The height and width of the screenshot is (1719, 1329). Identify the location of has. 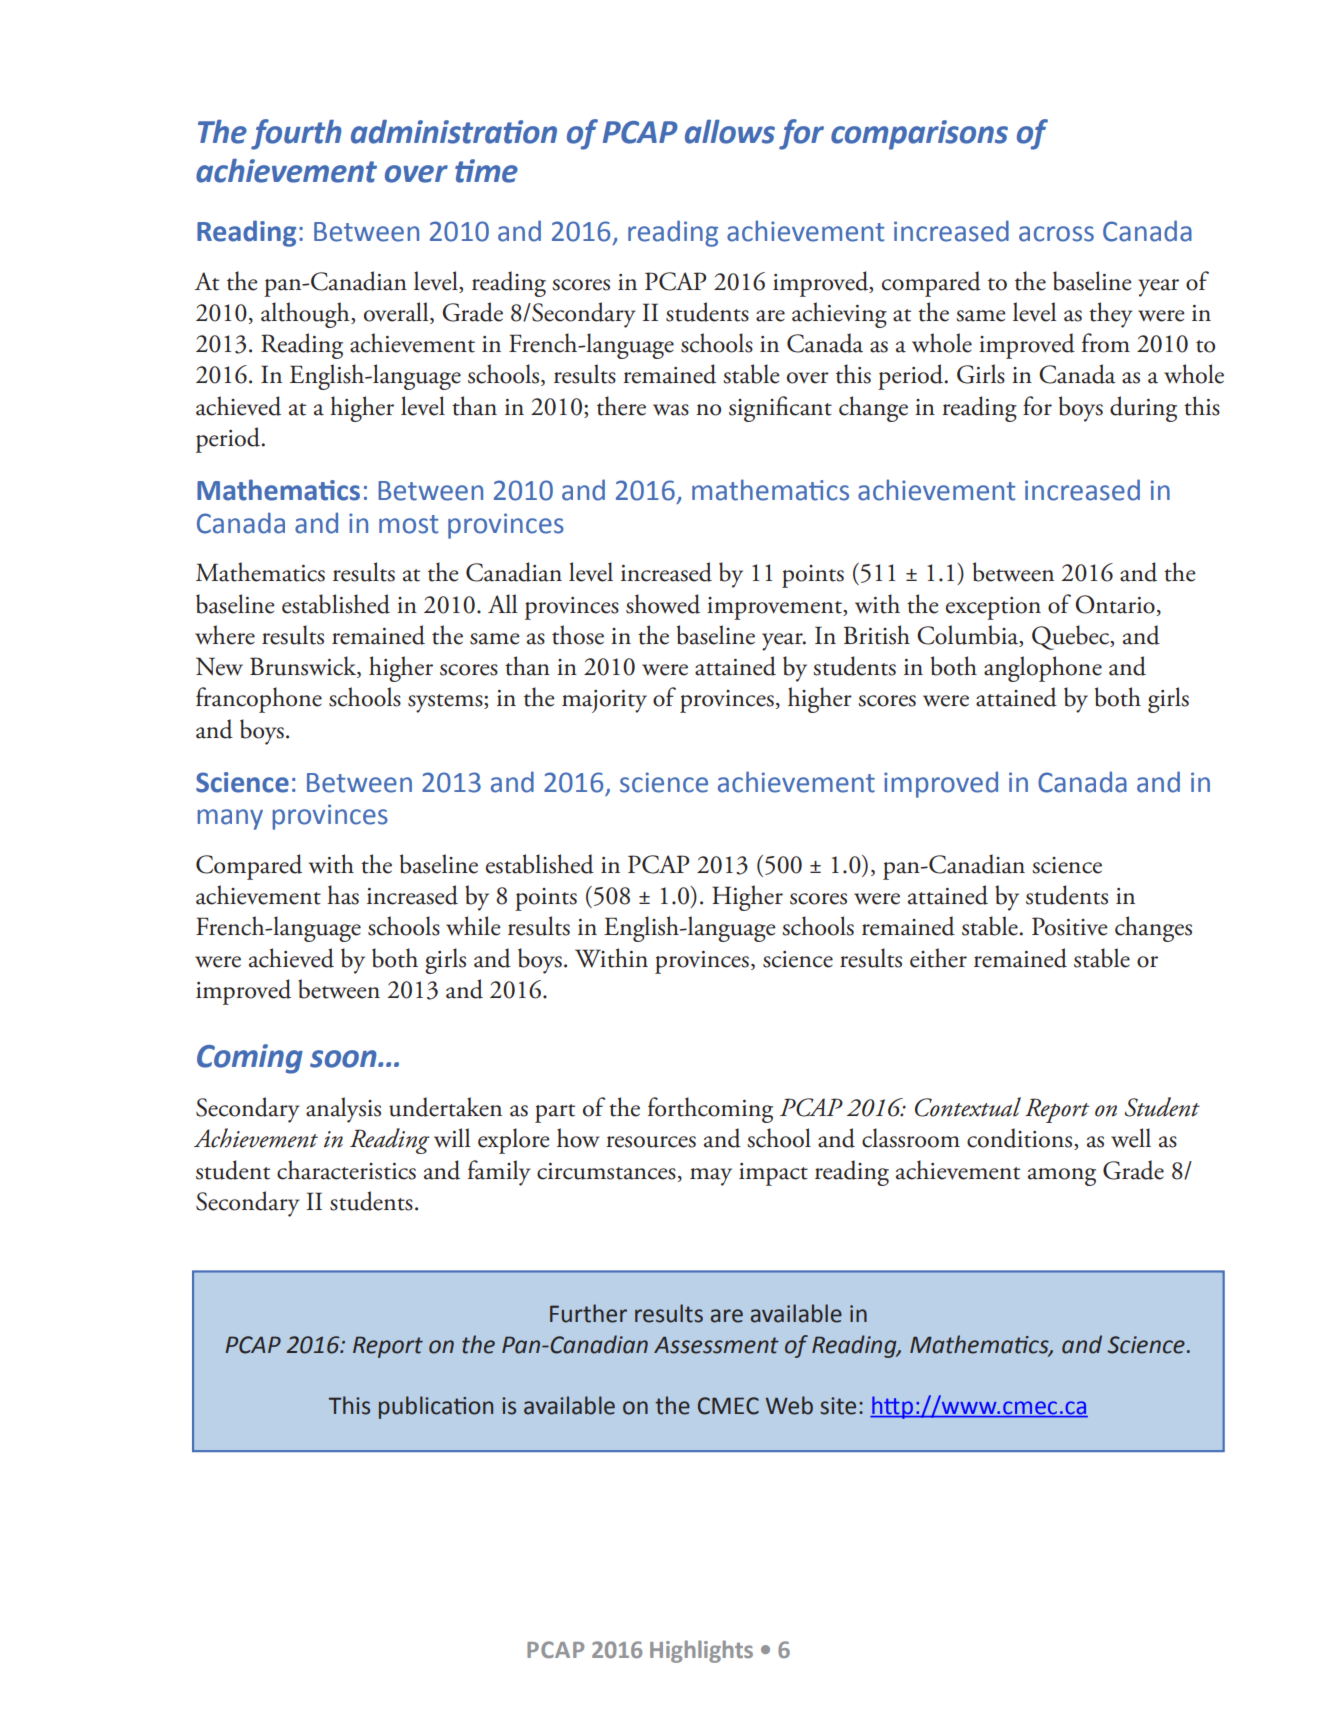
(343, 895).
